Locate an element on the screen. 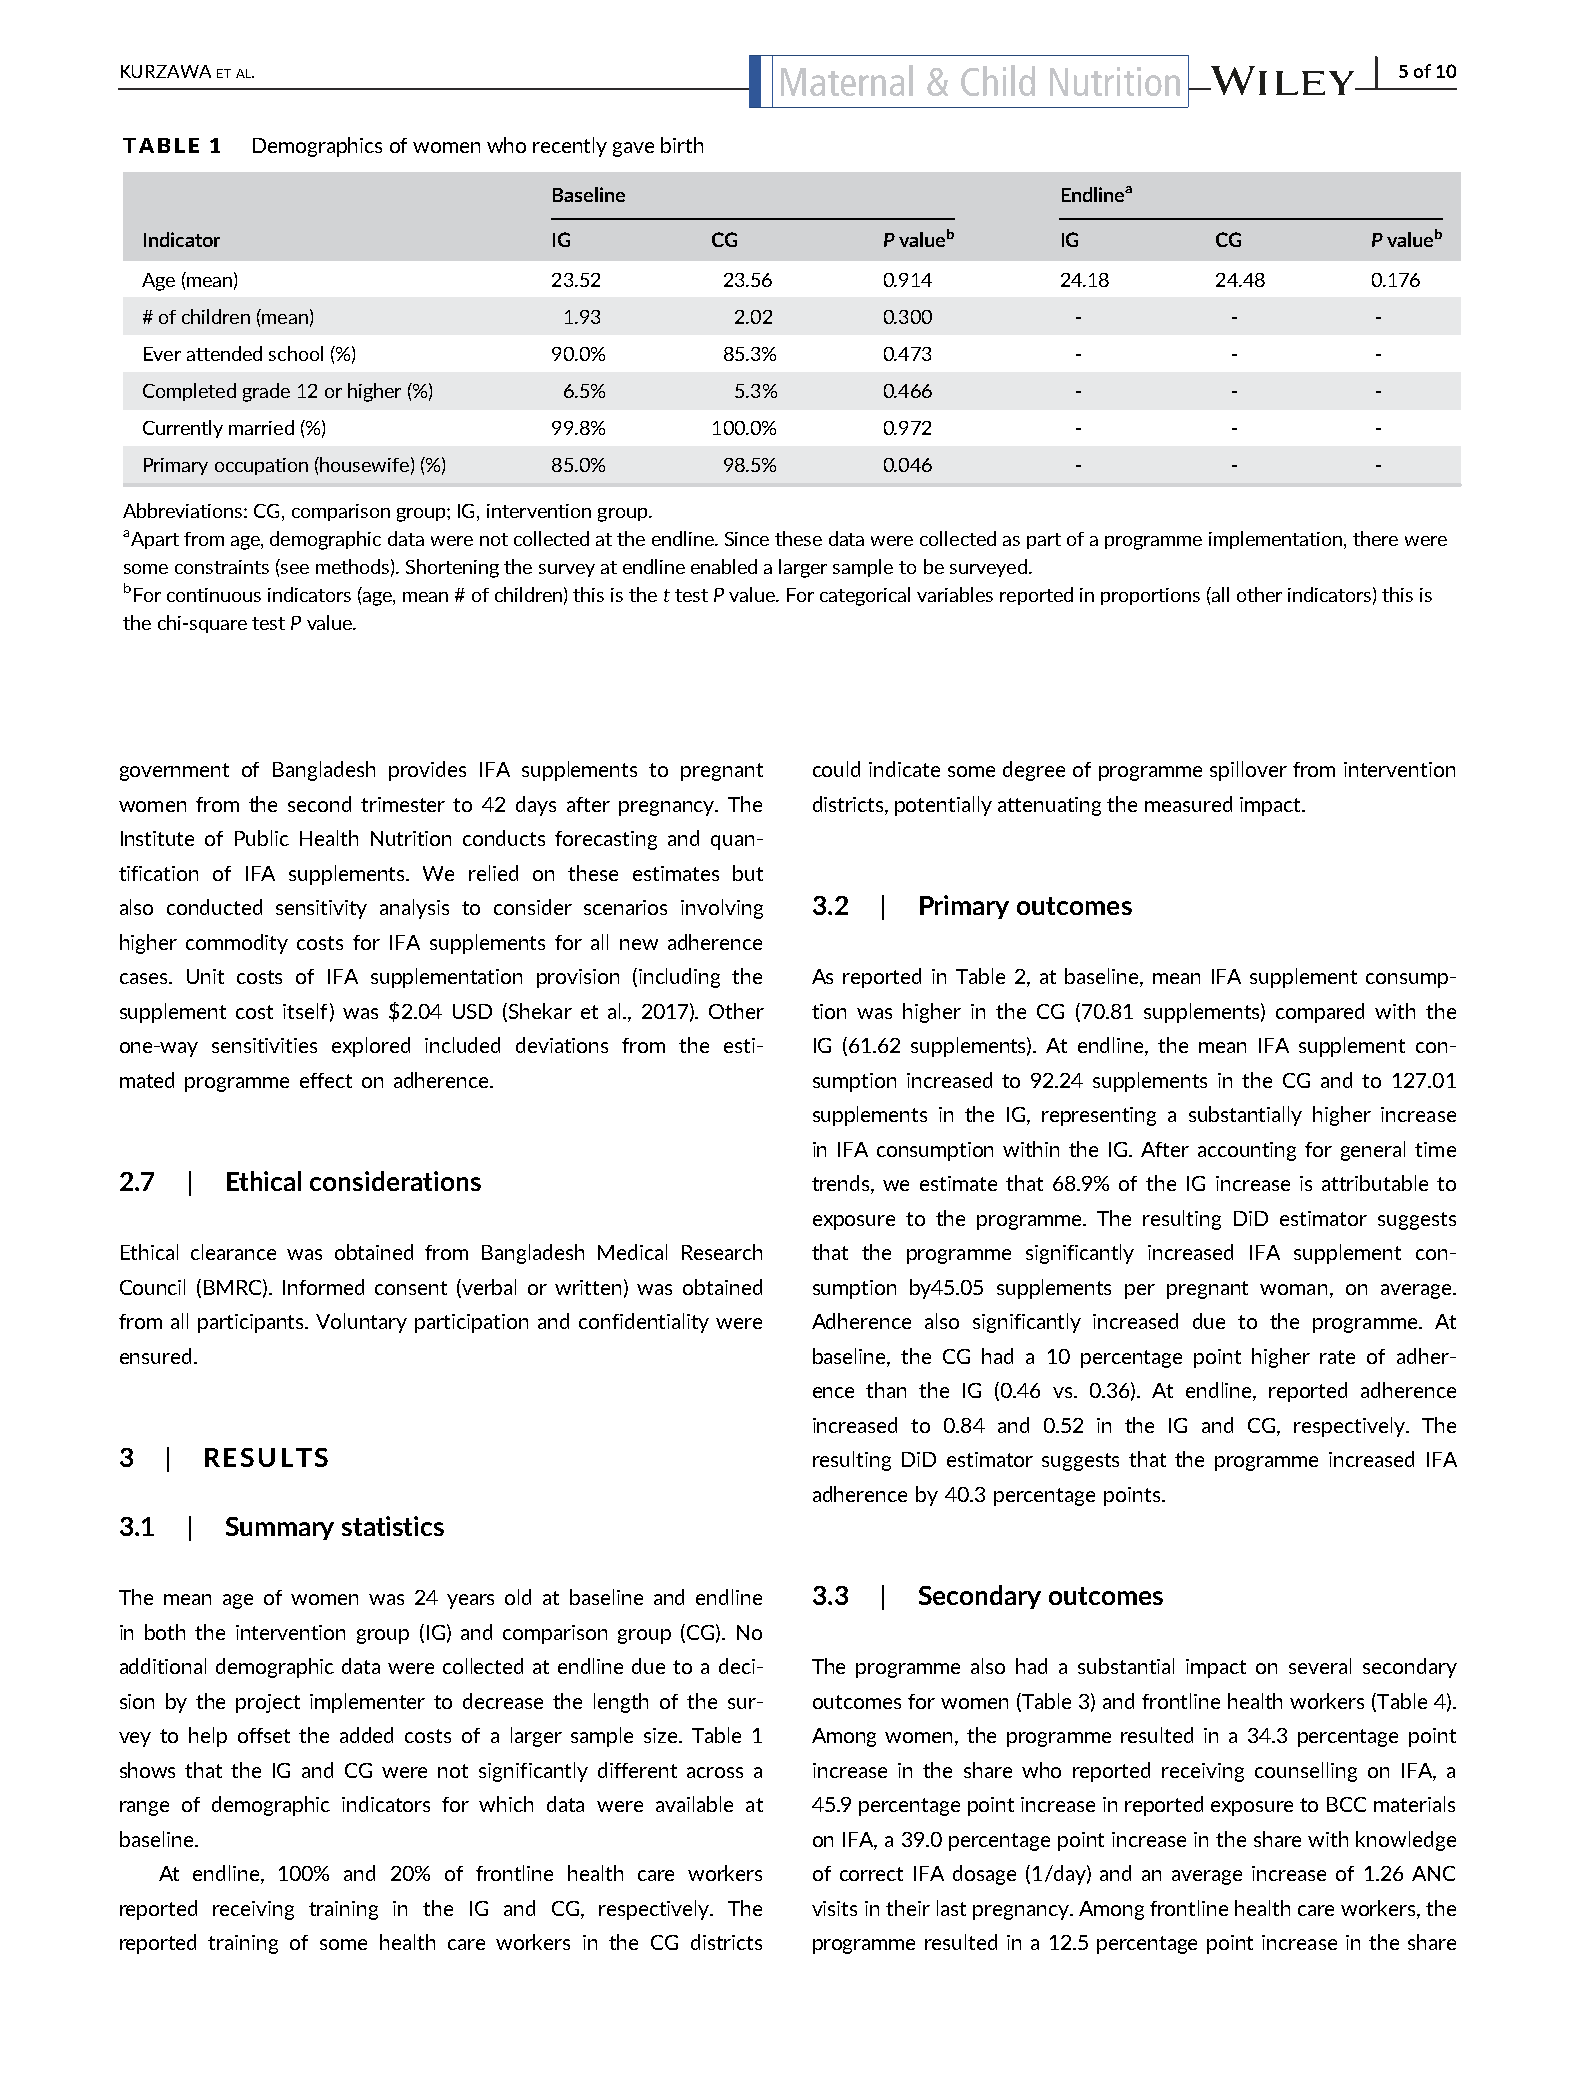  woman is located at coordinates (1293, 1289).
